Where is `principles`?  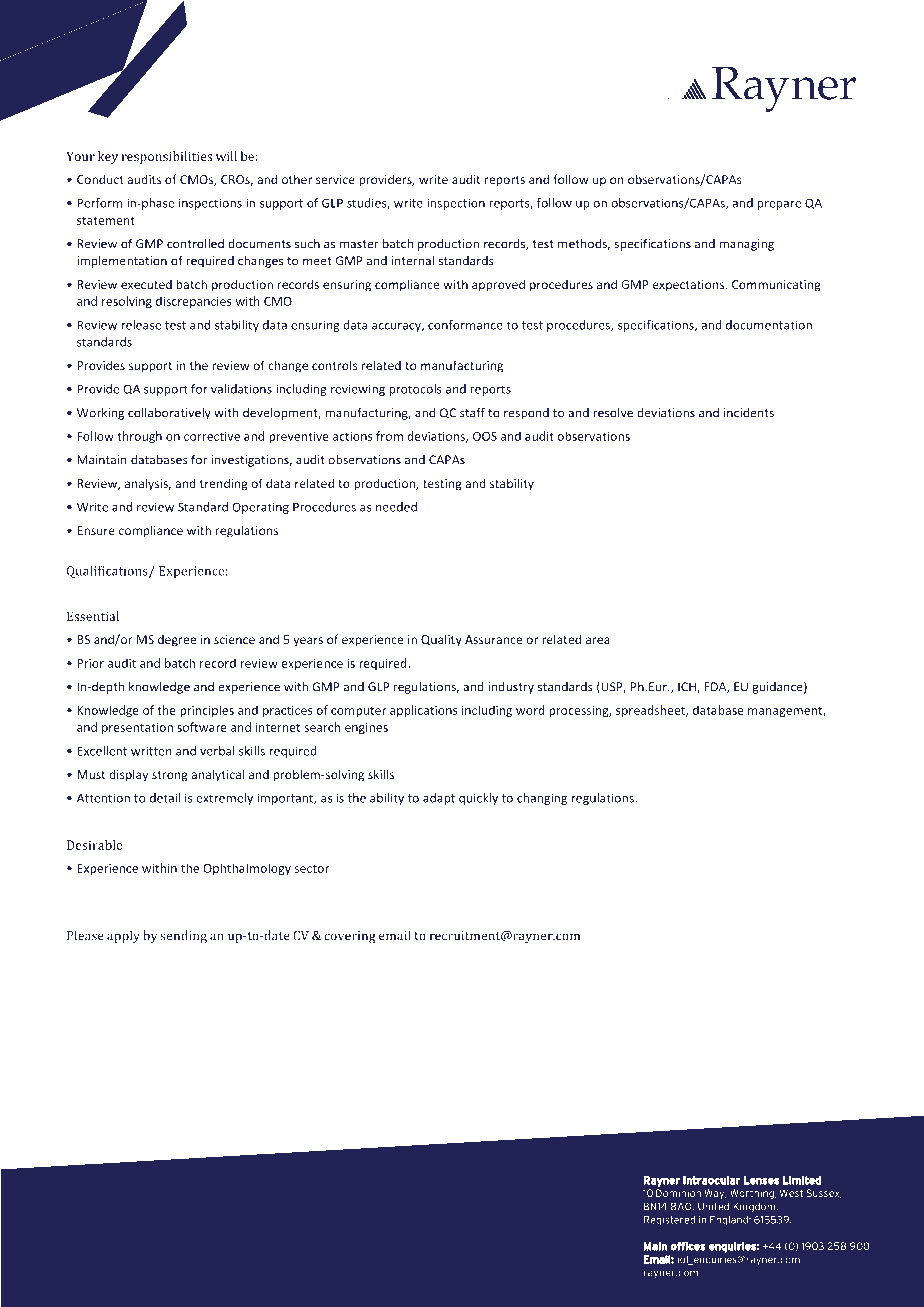
principles is located at coordinates (207, 711).
